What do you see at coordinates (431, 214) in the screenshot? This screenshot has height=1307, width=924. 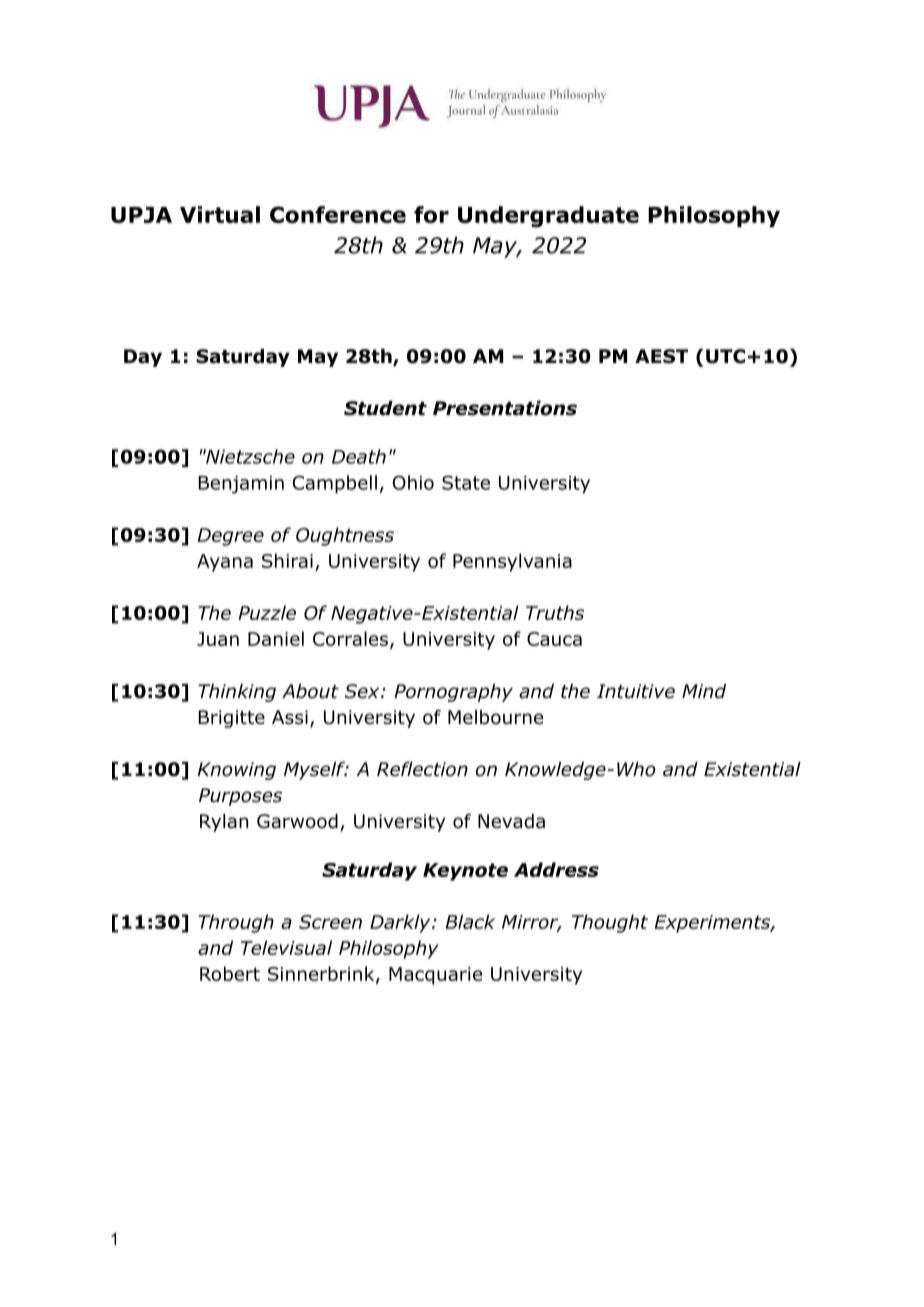 I see `for` at bounding box center [431, 214].
